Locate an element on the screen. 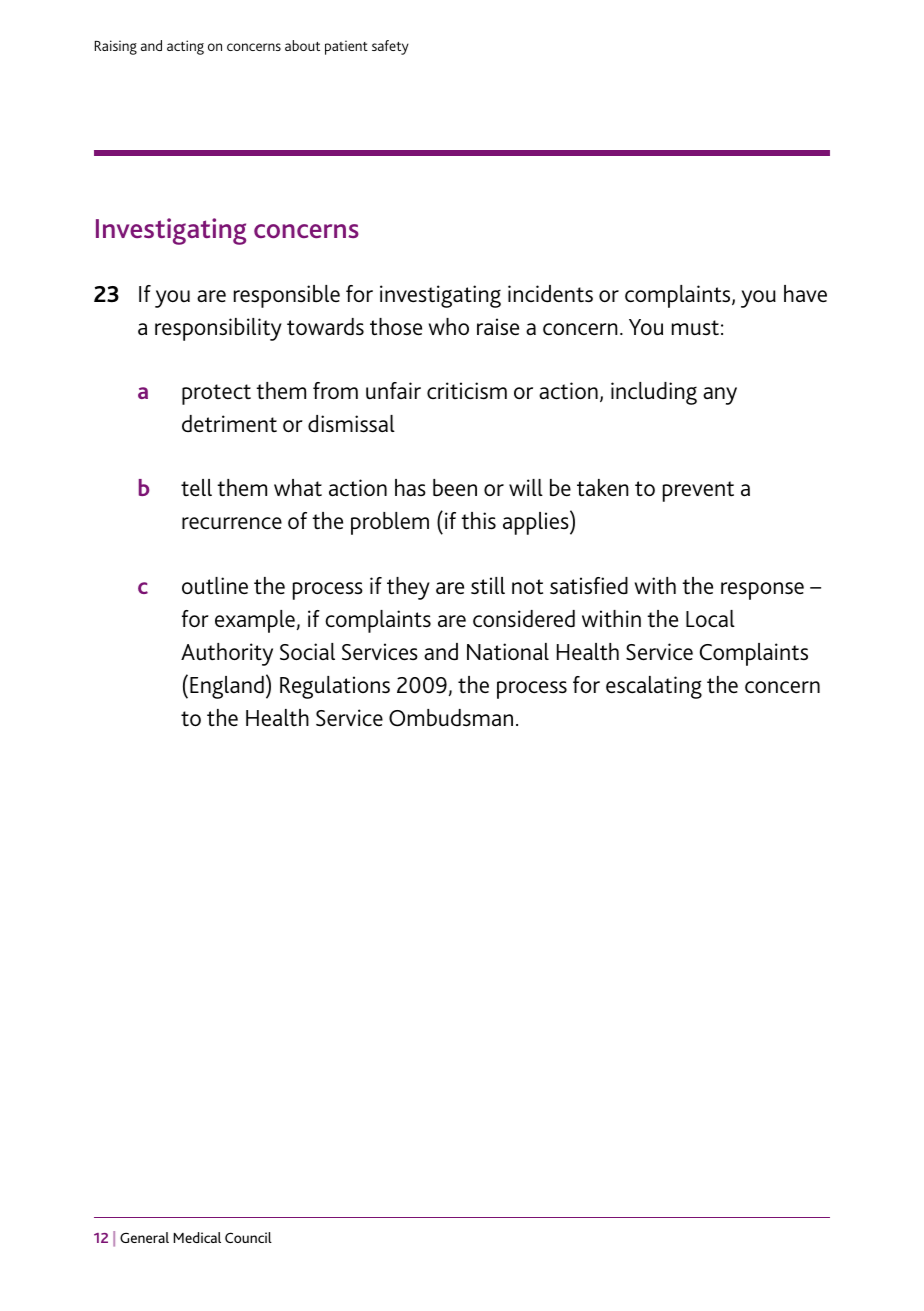 The width and height of the screenshot is (924, 1311). Local is located at coordinates (710, 618).
